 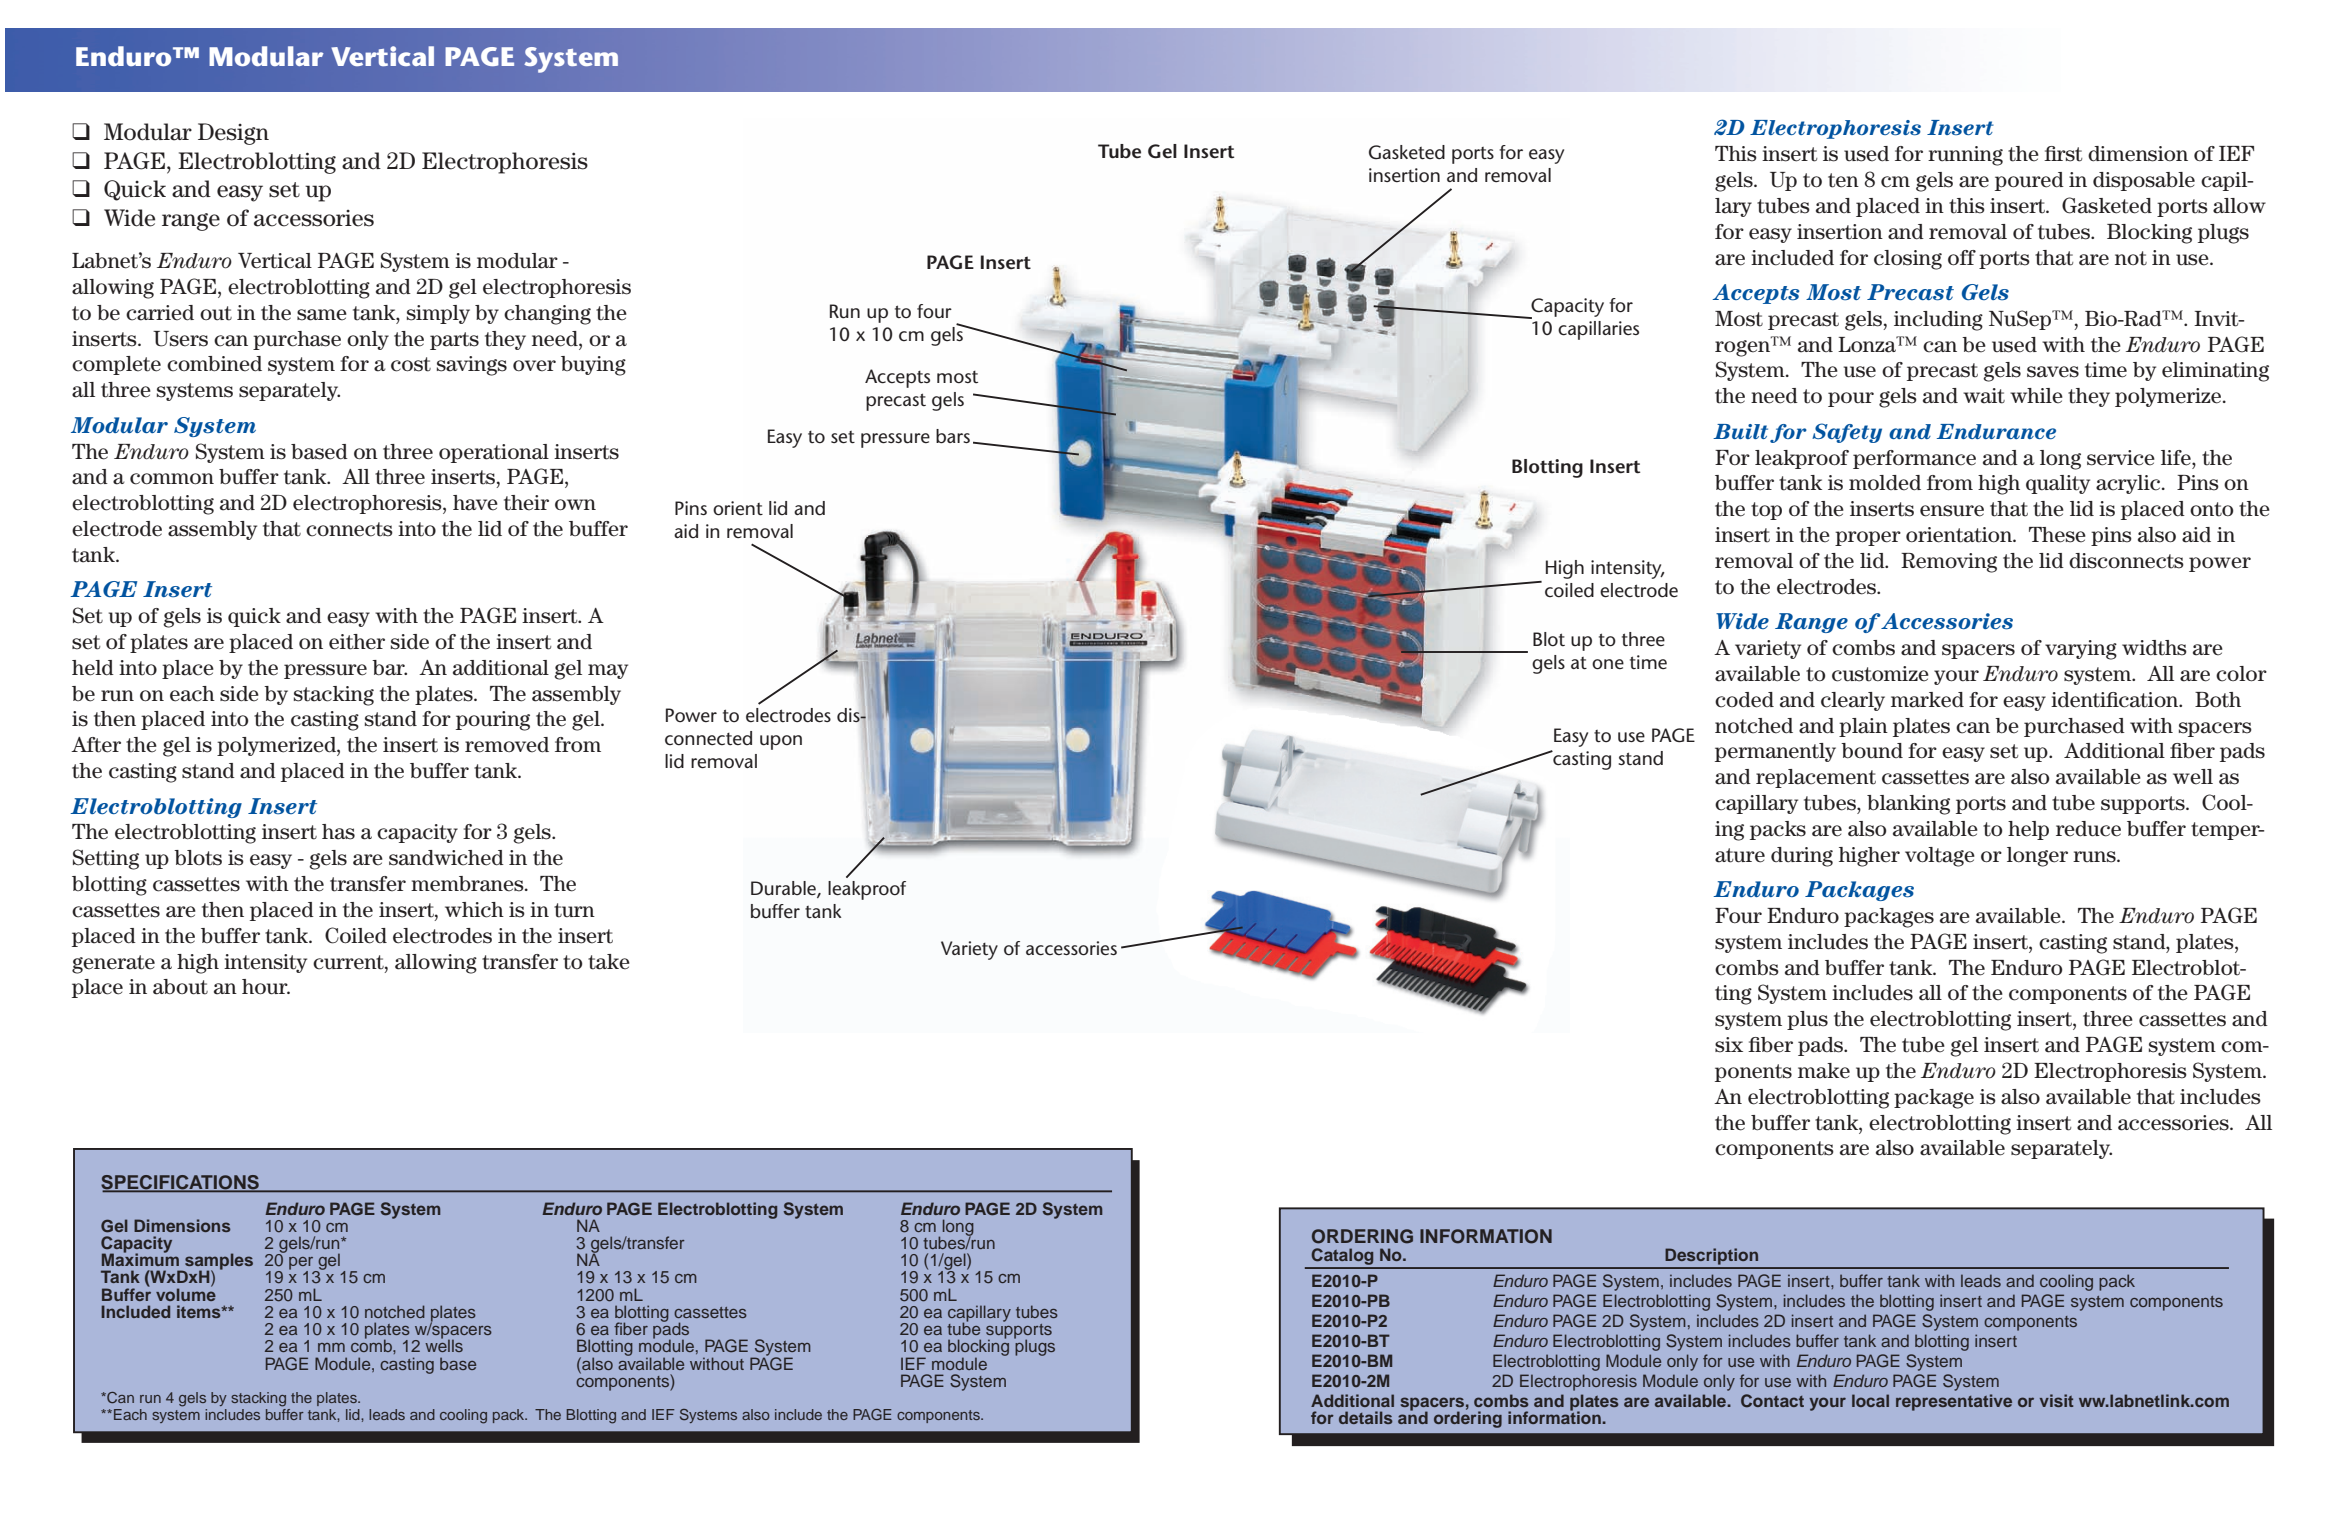 I want to click on representative, so click(x=1954, y=1402).
